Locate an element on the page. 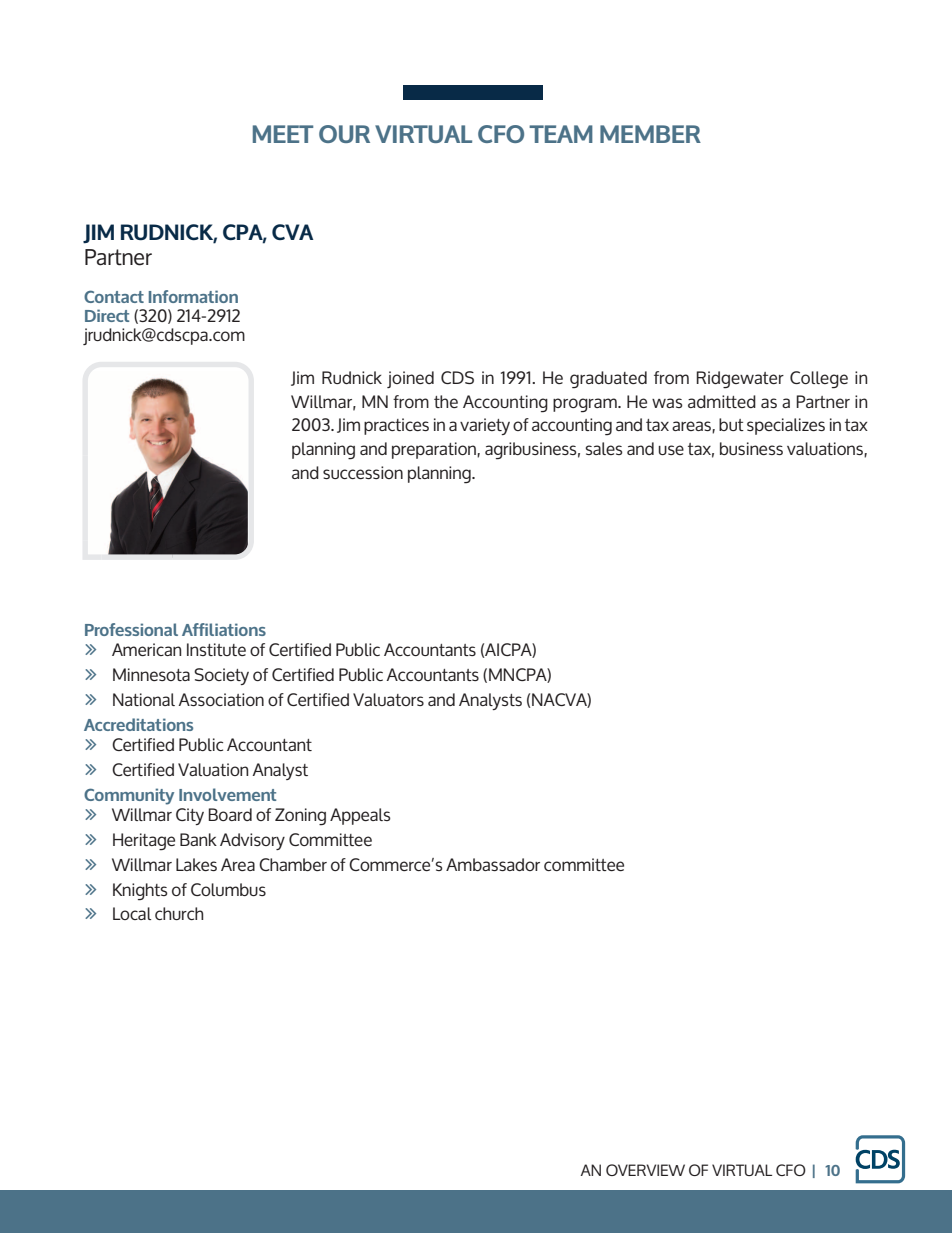  TEAM is located at coordinates (561, 134).
